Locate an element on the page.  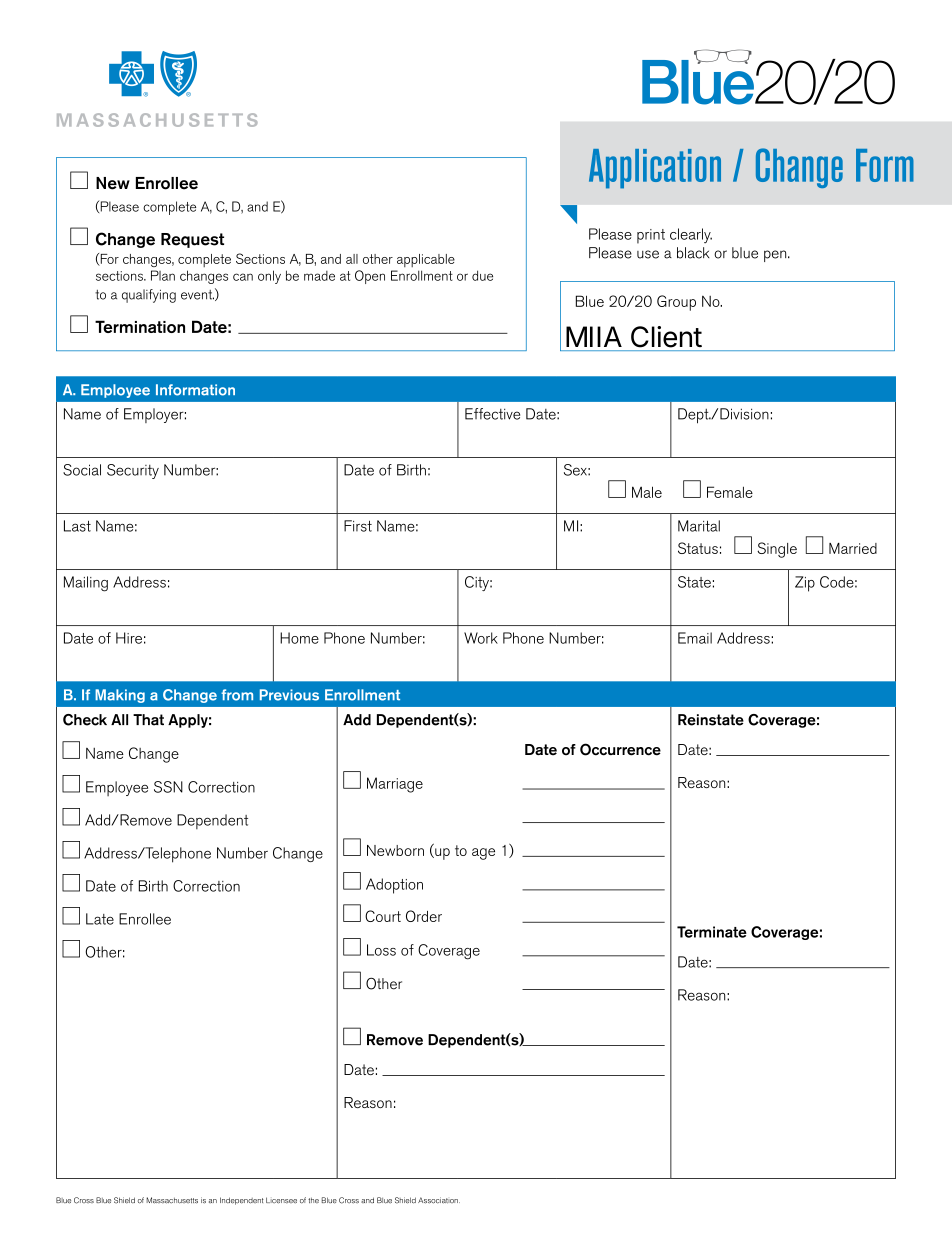
Single is located at coordinates (777, 550).
